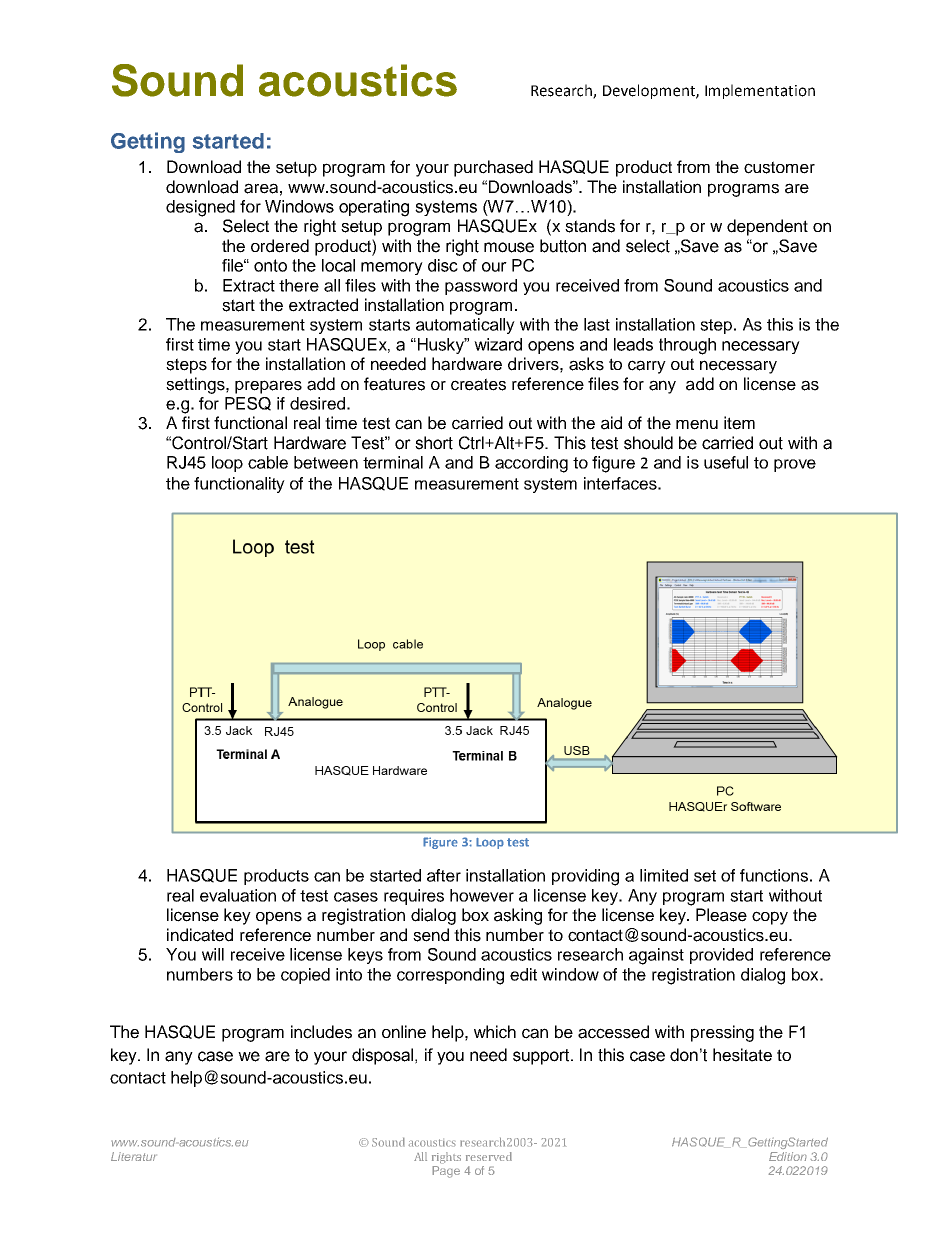 The width and height of the screenshot is (952, 1233). What do you see at coordinates (200, 208) in the screenshot?
I see `designed` at bounding box center [200, 208].
